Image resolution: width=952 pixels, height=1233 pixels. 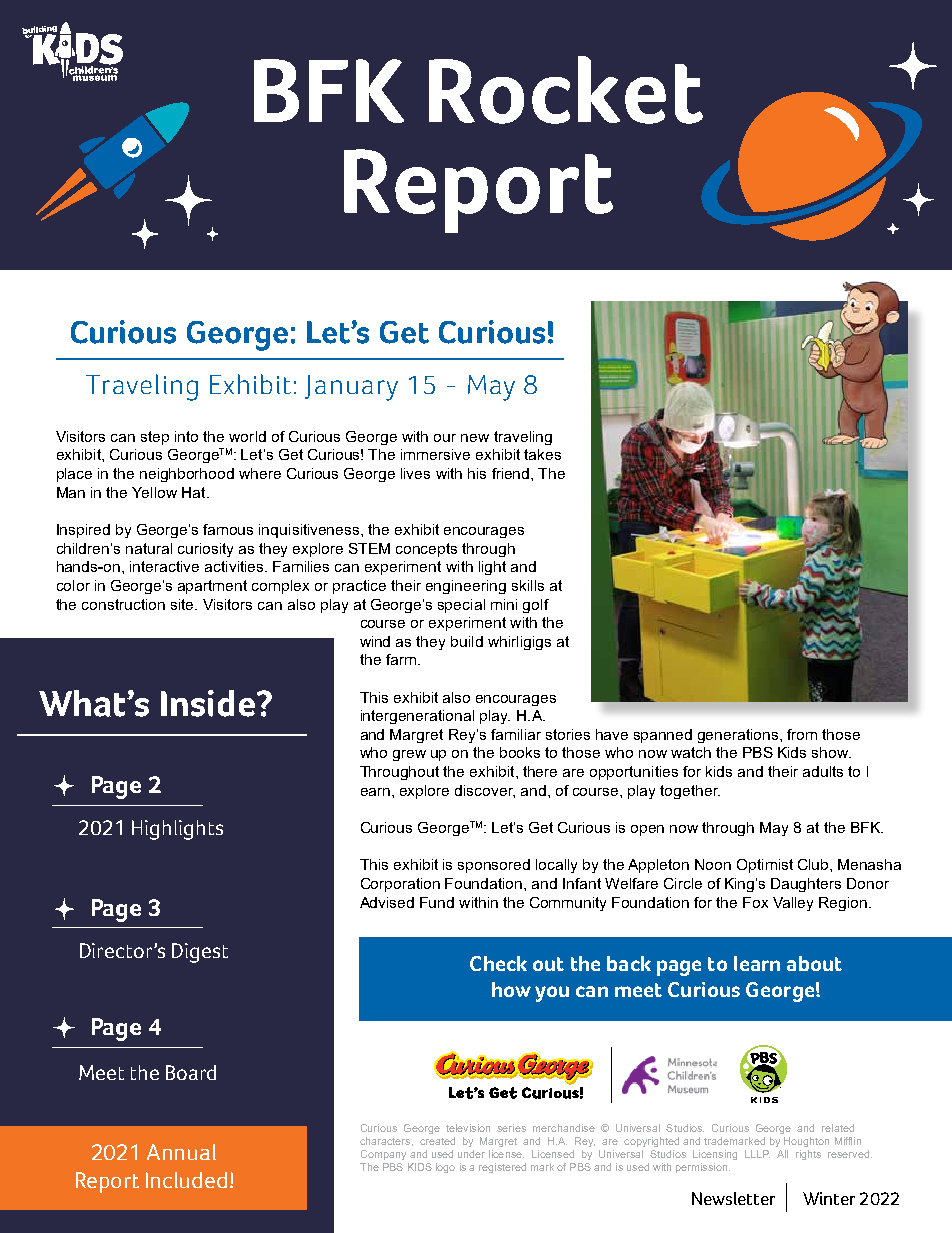 I want to click on logo, so click(x=445, y=1168).
